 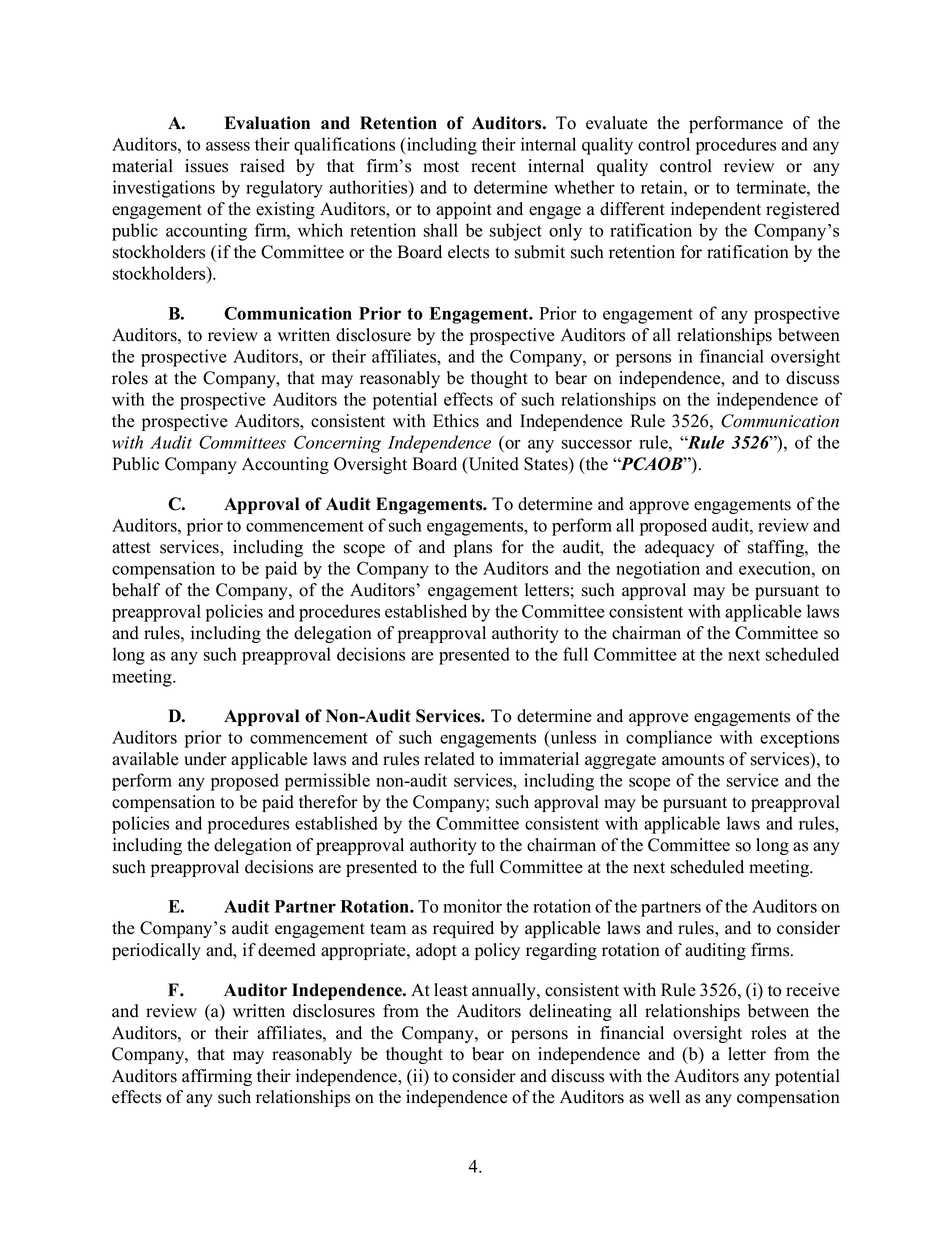 I want to click on related, so click(x=449, y=759).
